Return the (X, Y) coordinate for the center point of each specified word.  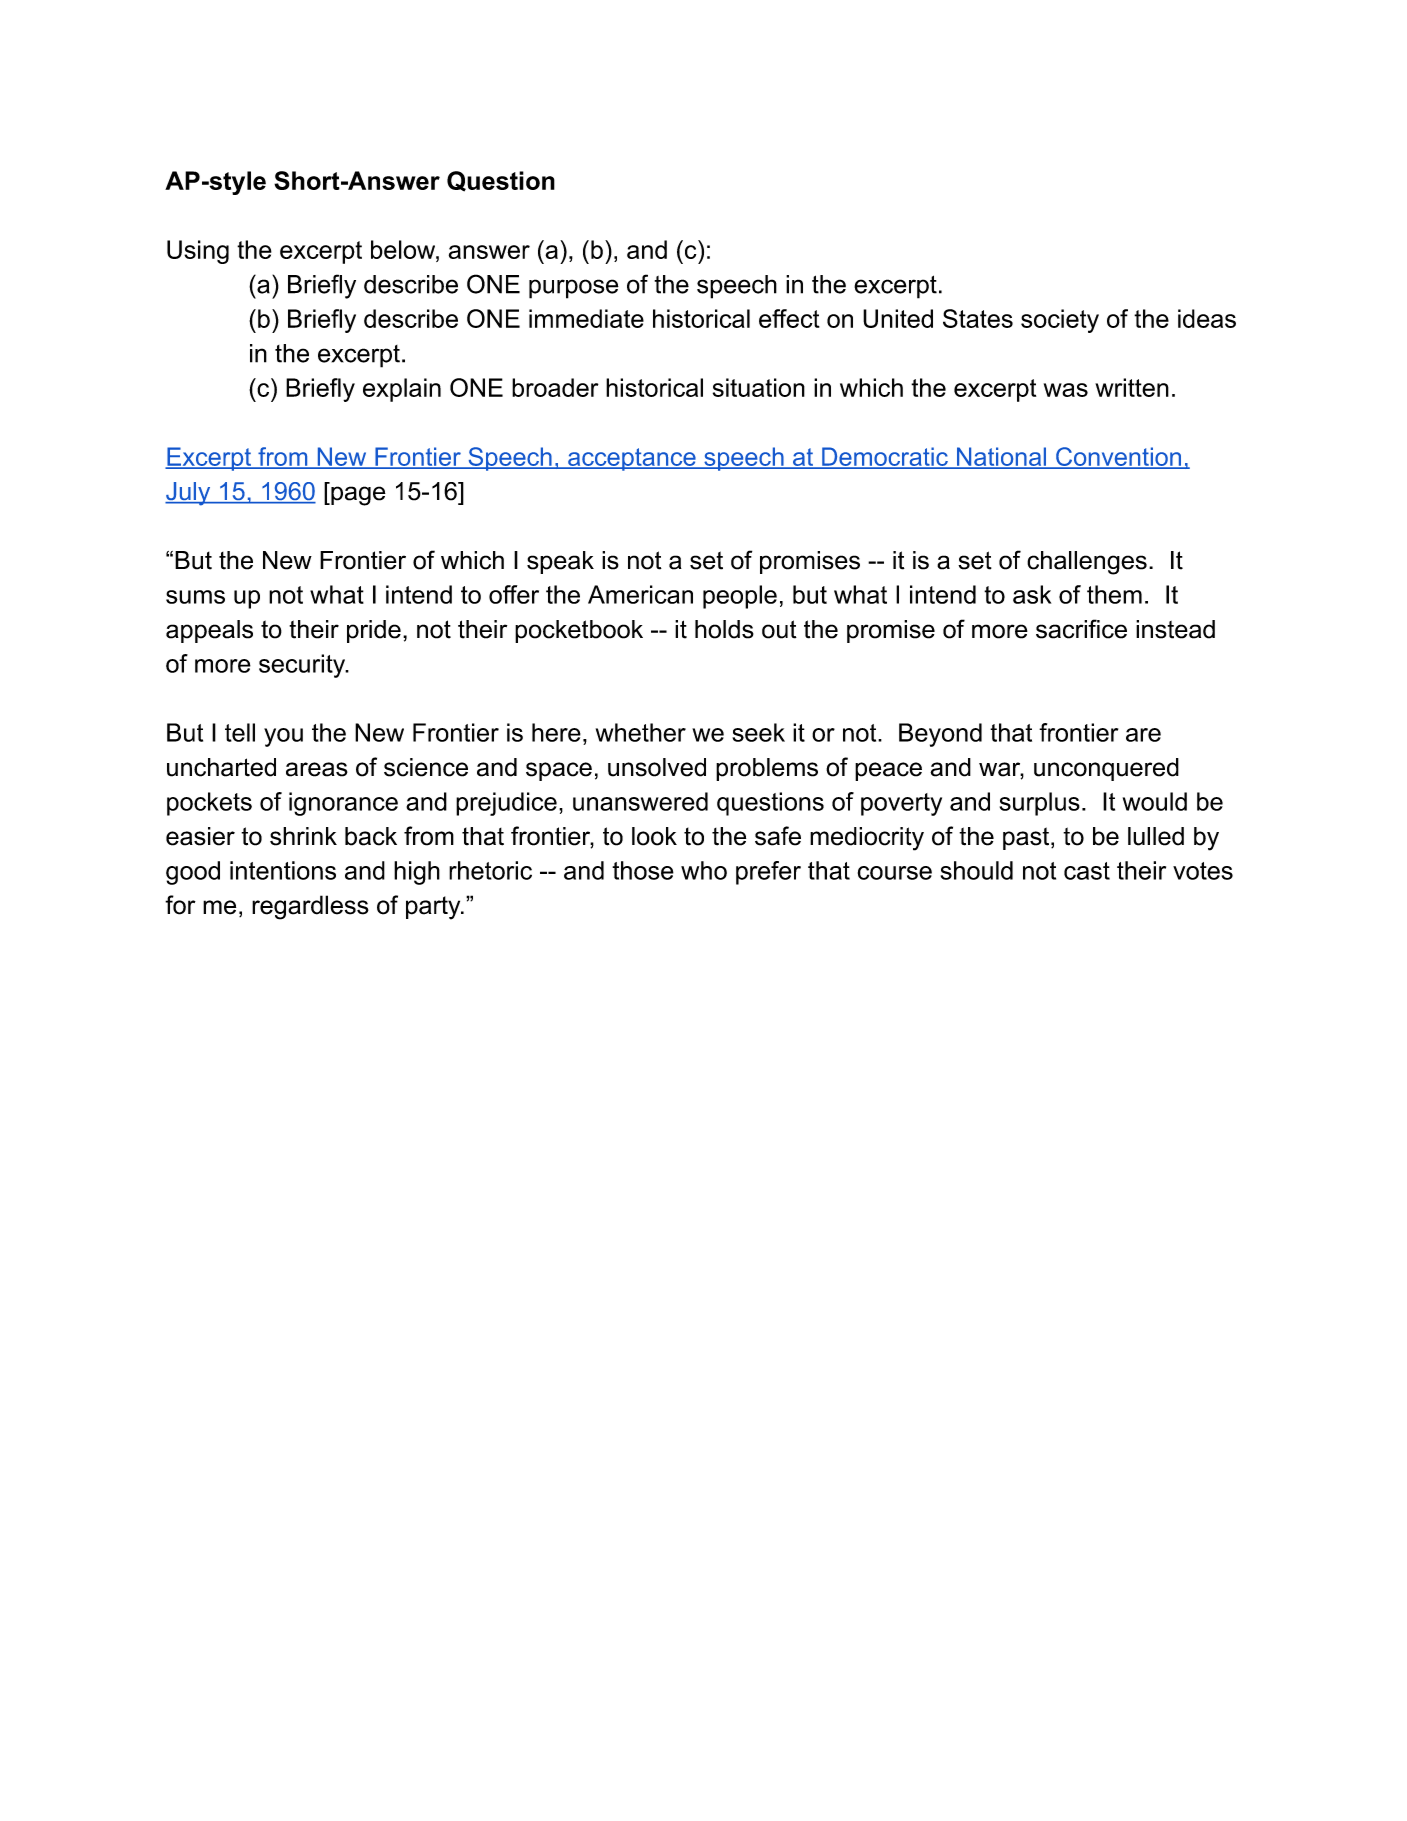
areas (317, 769)
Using (198, 252)
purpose (574, 289)
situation (759, 387)
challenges (1087, 563)
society (1060, 321)
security (303, 666)
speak (560, 562)
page (357, 496)
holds (724, 629)
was (1066, 390)
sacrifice (1081, 629)
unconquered (1106, 769)
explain (402, 390)
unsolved (657, 767)
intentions (283, 870)
